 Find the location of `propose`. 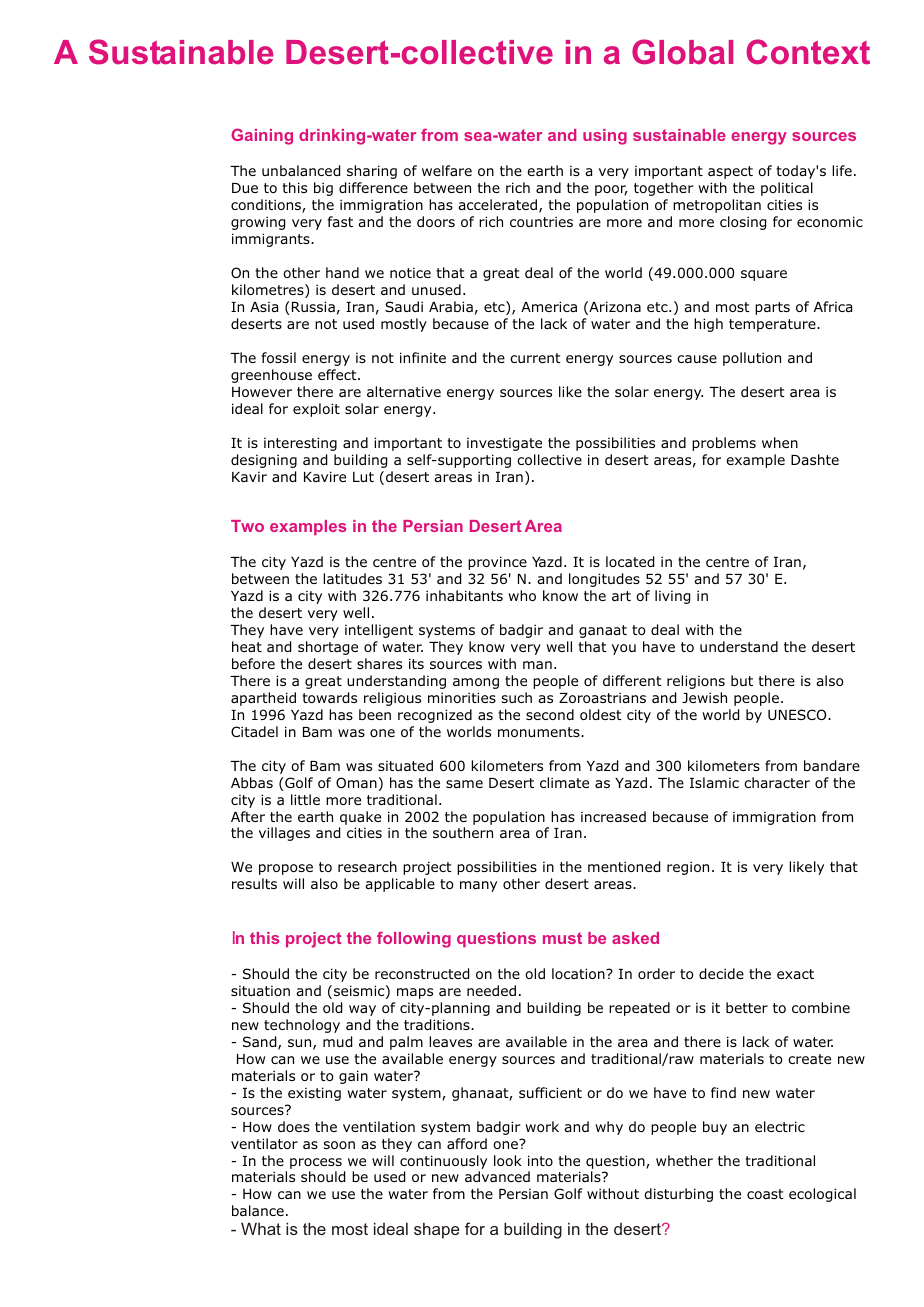

propose is located at coordinates (286, 869).
